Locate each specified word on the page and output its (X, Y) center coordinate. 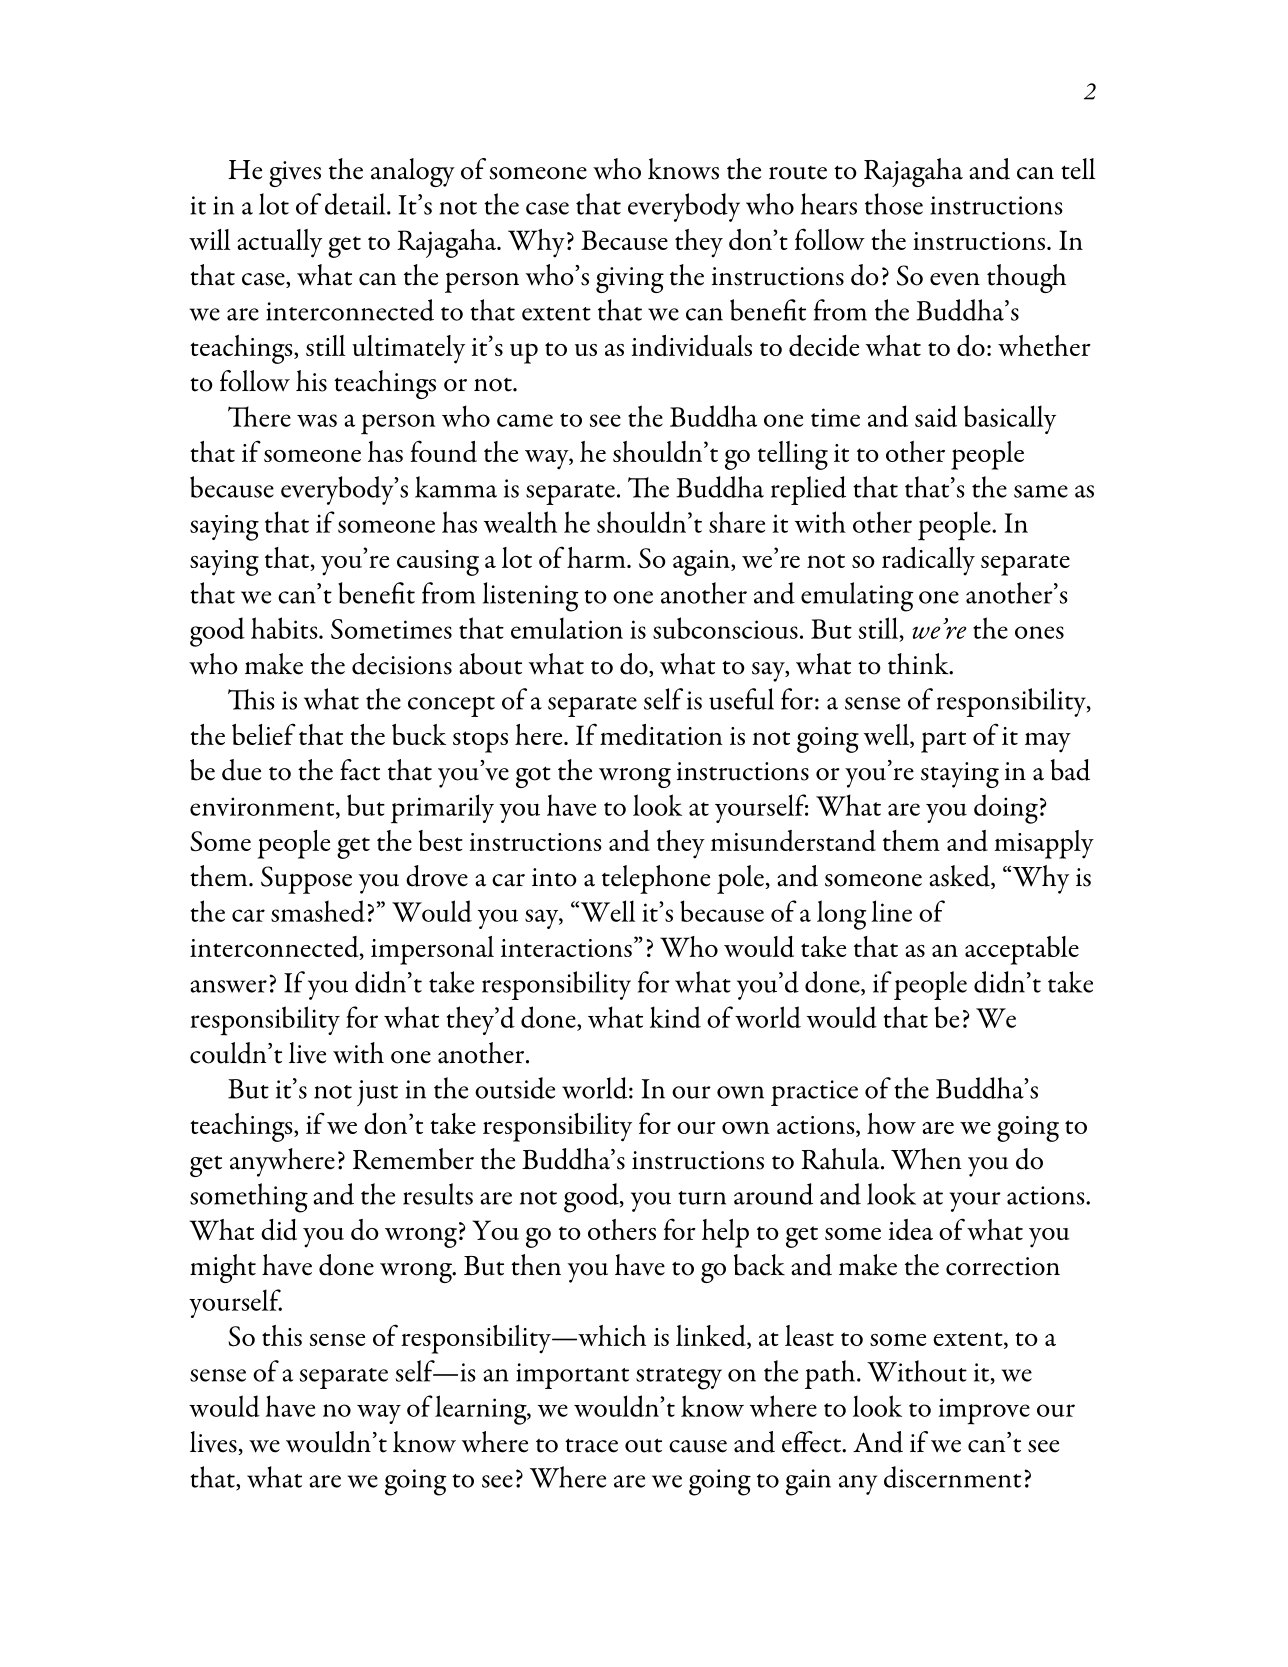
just (377, 1093)
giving (630, 280)
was (317, 420)
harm (597, 557)
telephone (656, 879)
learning (482, 1410)
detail (356, 204)
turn (702, 1198)
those (894, 204)
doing (1006, 809)
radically (928, 561)
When (926, 1159)
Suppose (306, 880)
